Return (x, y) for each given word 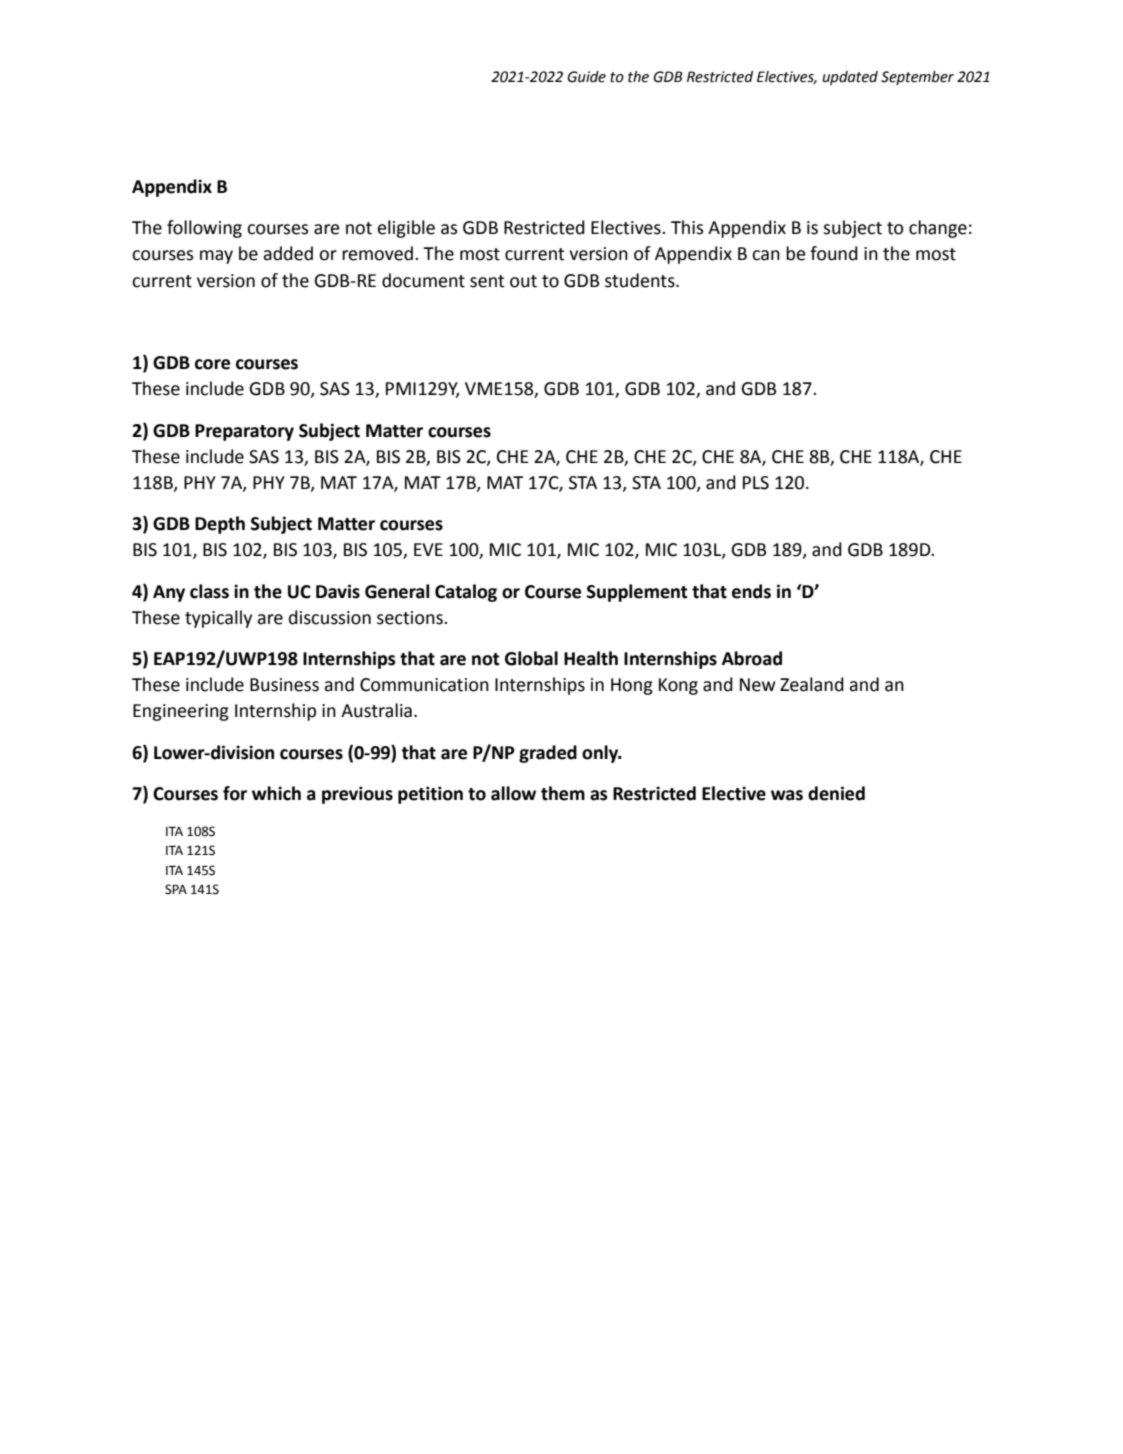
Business (284, 685)
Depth (220, 525)
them (563, 793)
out (523, 281)
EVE (428, 549)
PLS (756, 483)
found (834, 253)
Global (531, 658)
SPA (176, 889)
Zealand (812, 684)
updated (850, 78)
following (204, 229)
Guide (586, 77)
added (288, 253)
